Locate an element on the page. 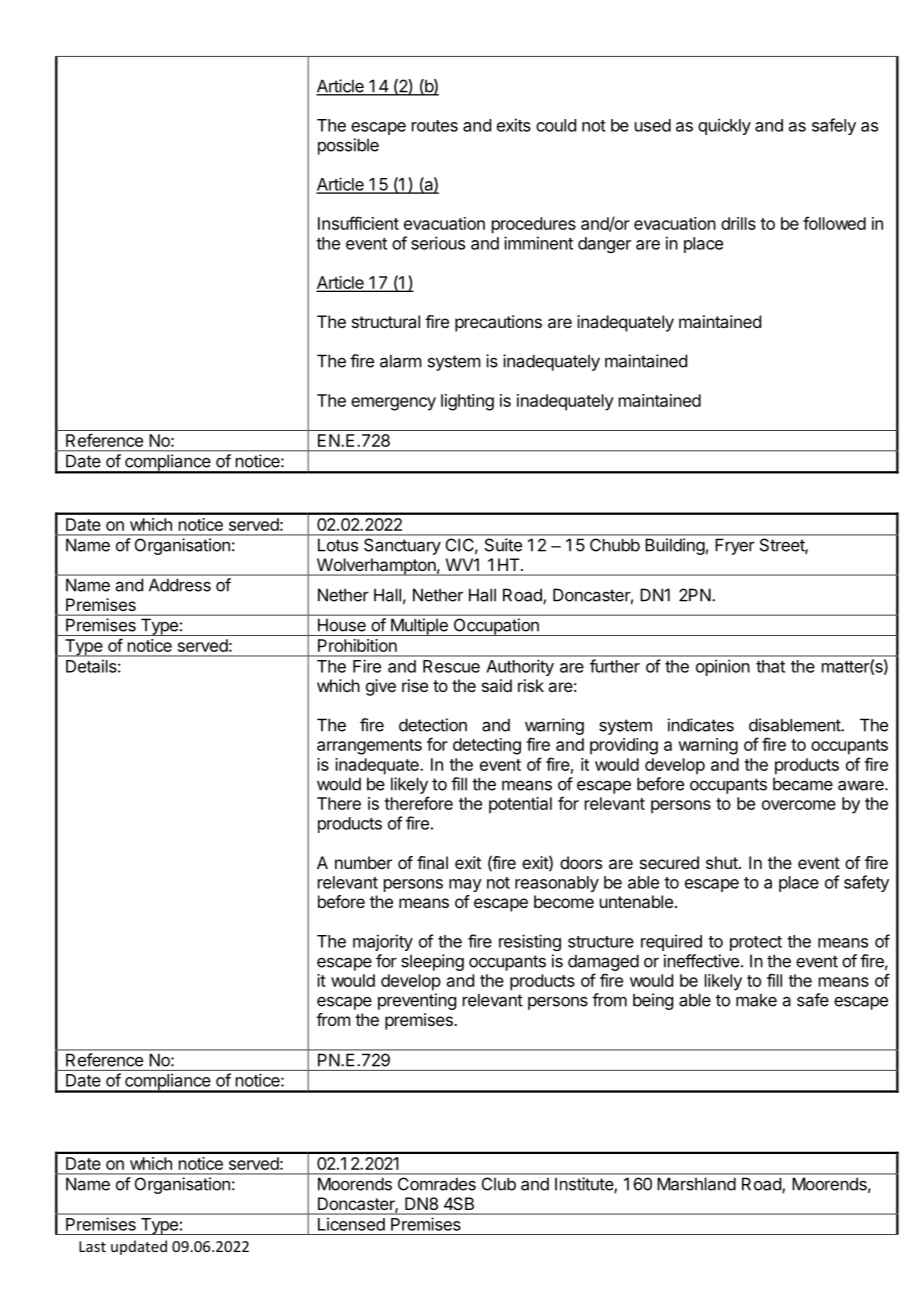 This page has width=924, height=1308. that is located at coordinates (770, 666).
